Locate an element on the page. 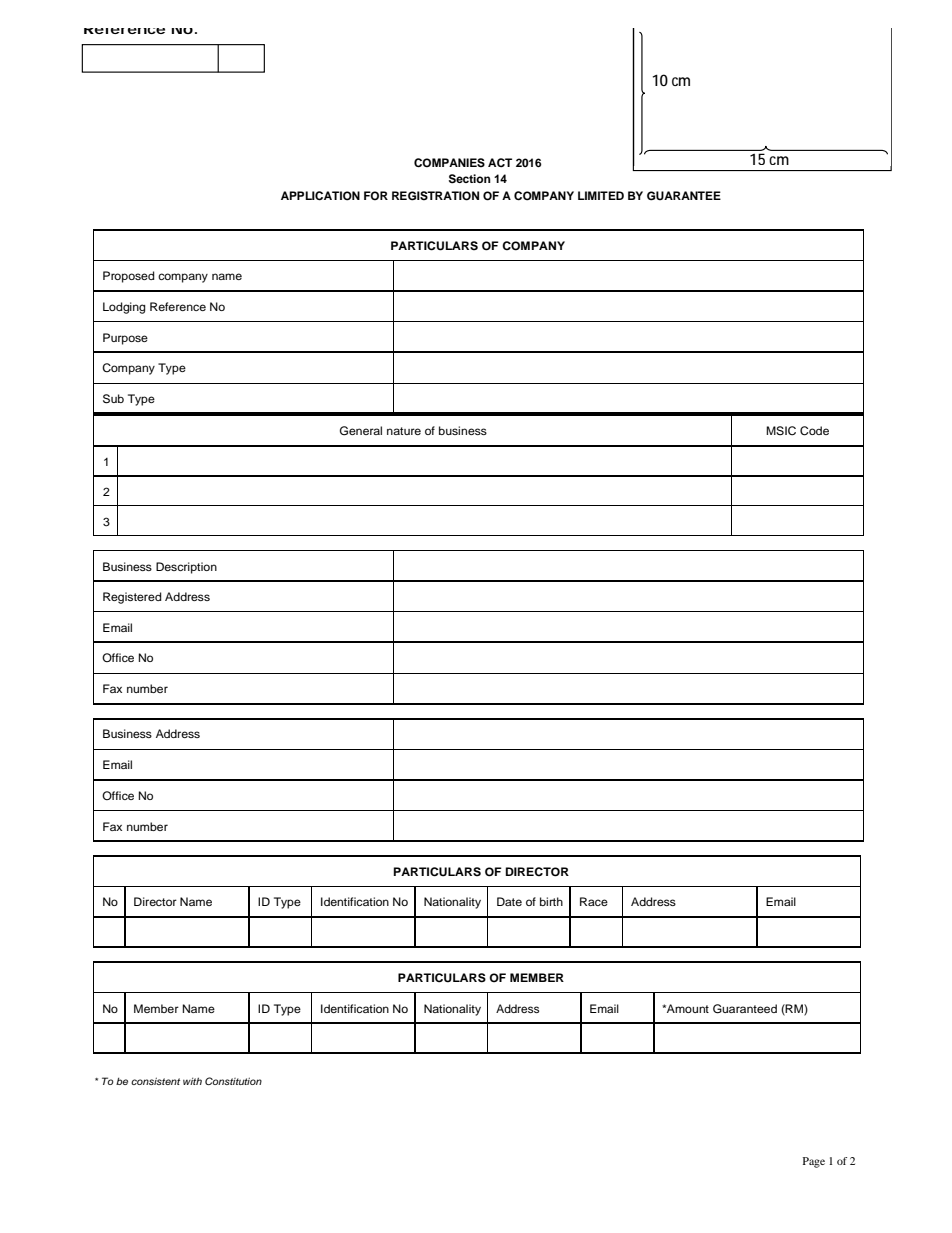  nature is located at coordinates (404, 431).
